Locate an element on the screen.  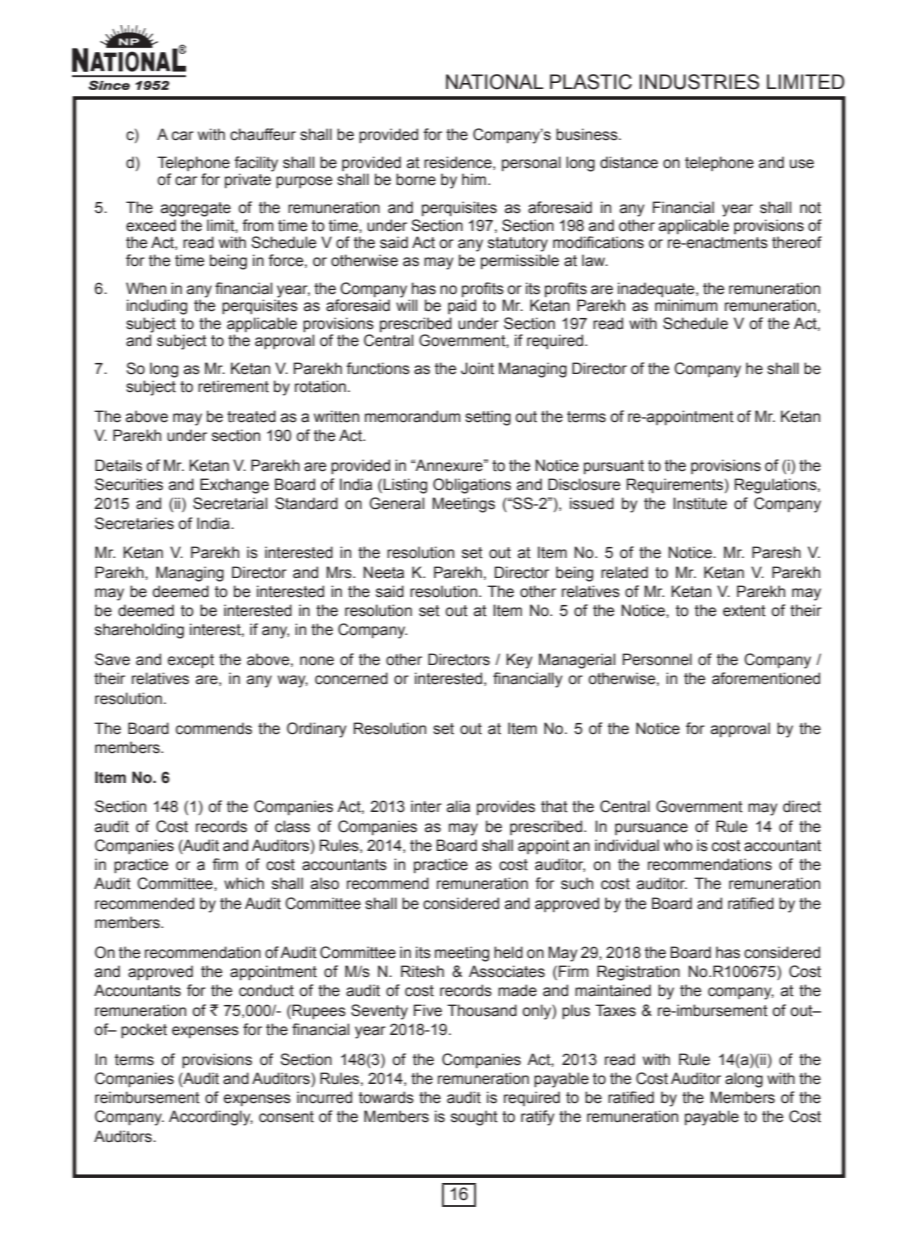
Key is located at coordinates (519, 661).
